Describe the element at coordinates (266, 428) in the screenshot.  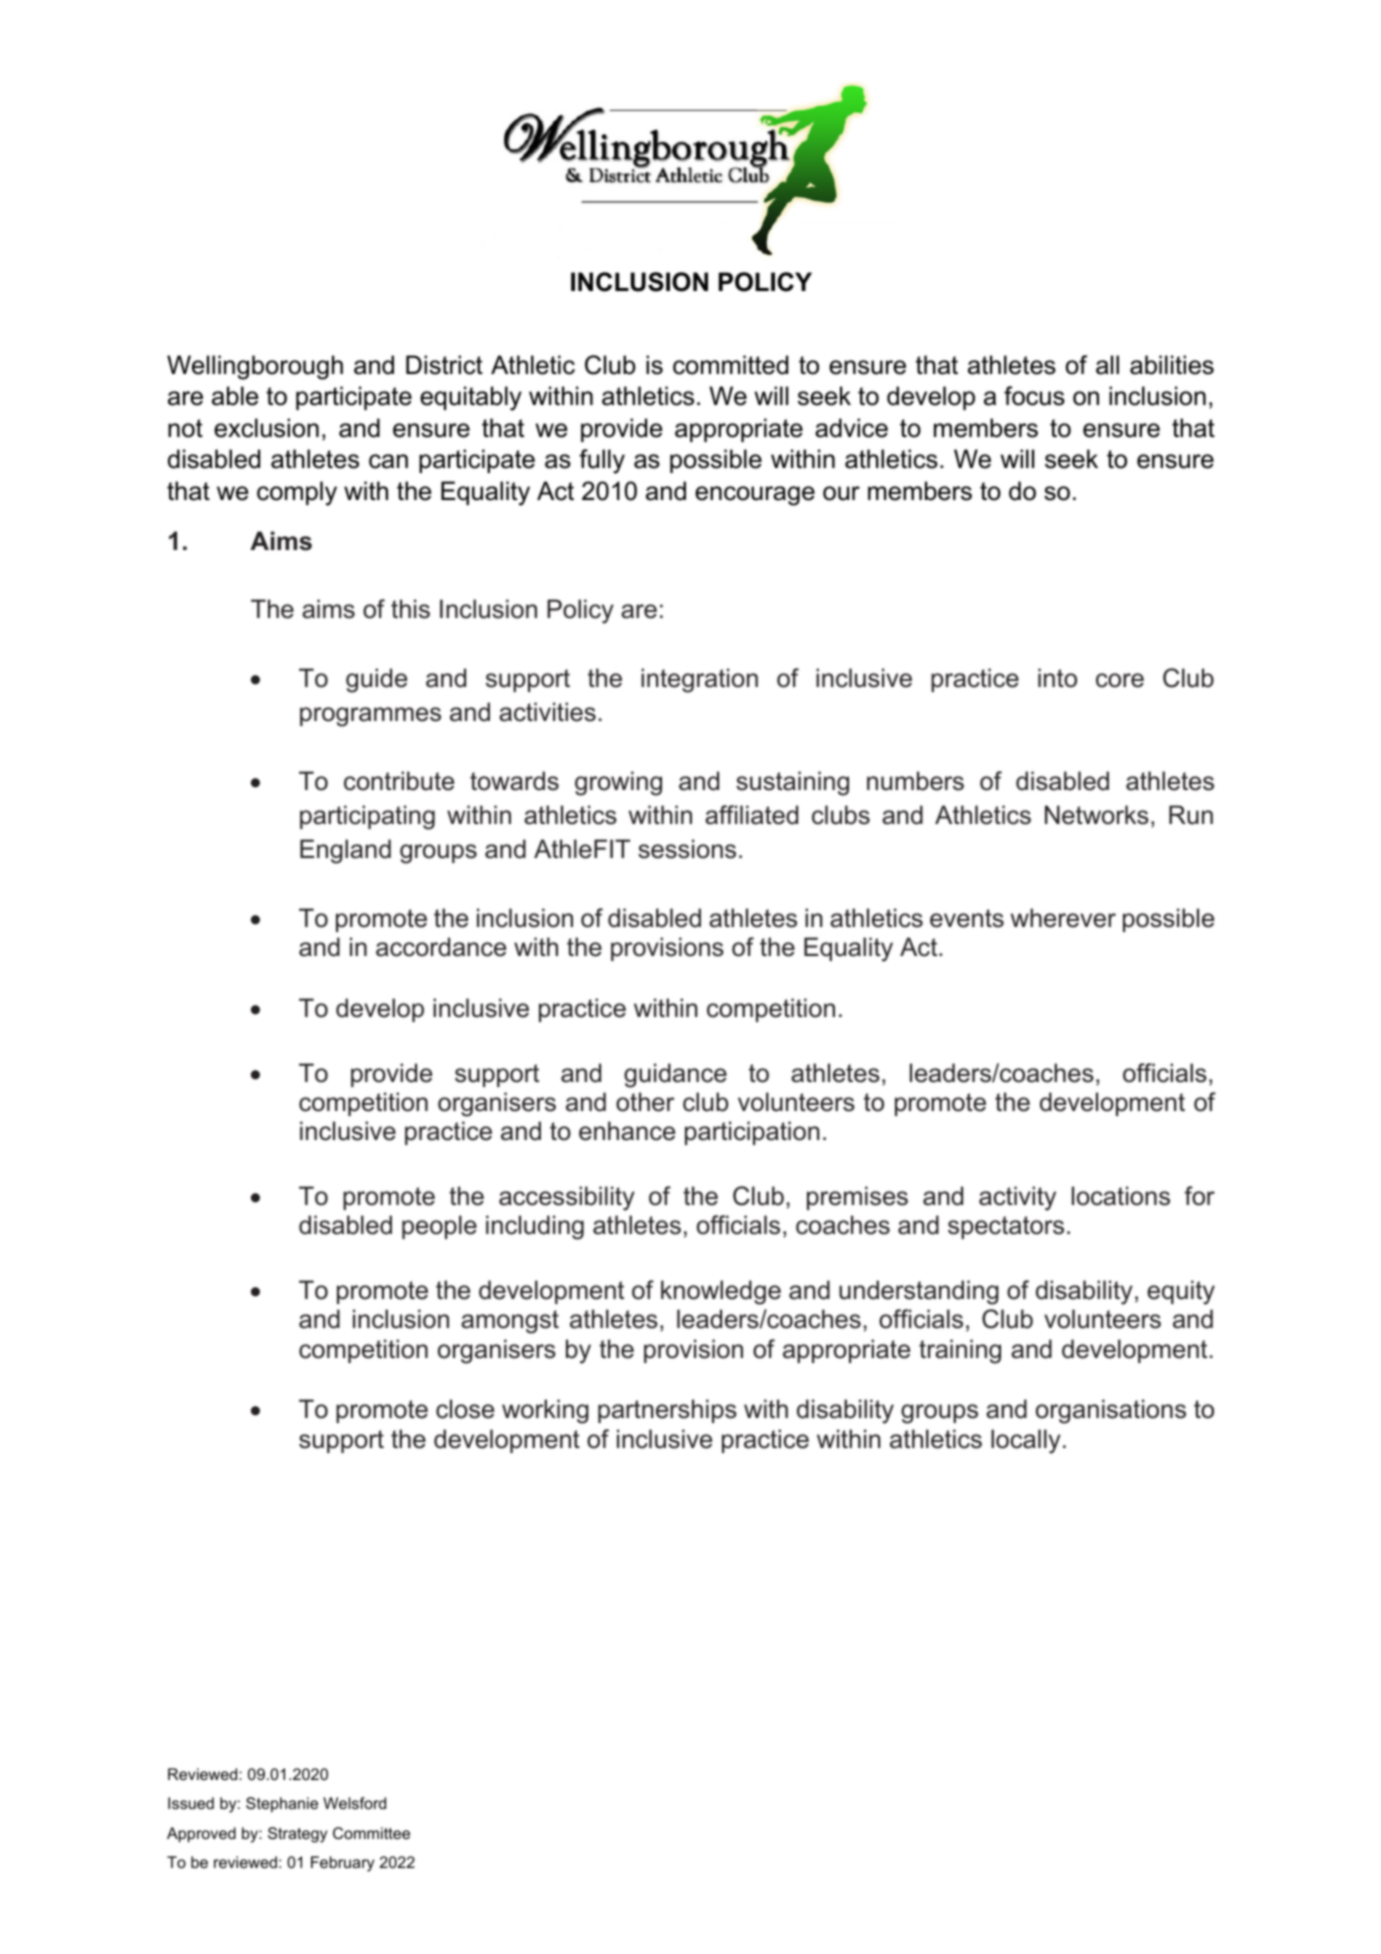
I see `exclusion` at that location.
